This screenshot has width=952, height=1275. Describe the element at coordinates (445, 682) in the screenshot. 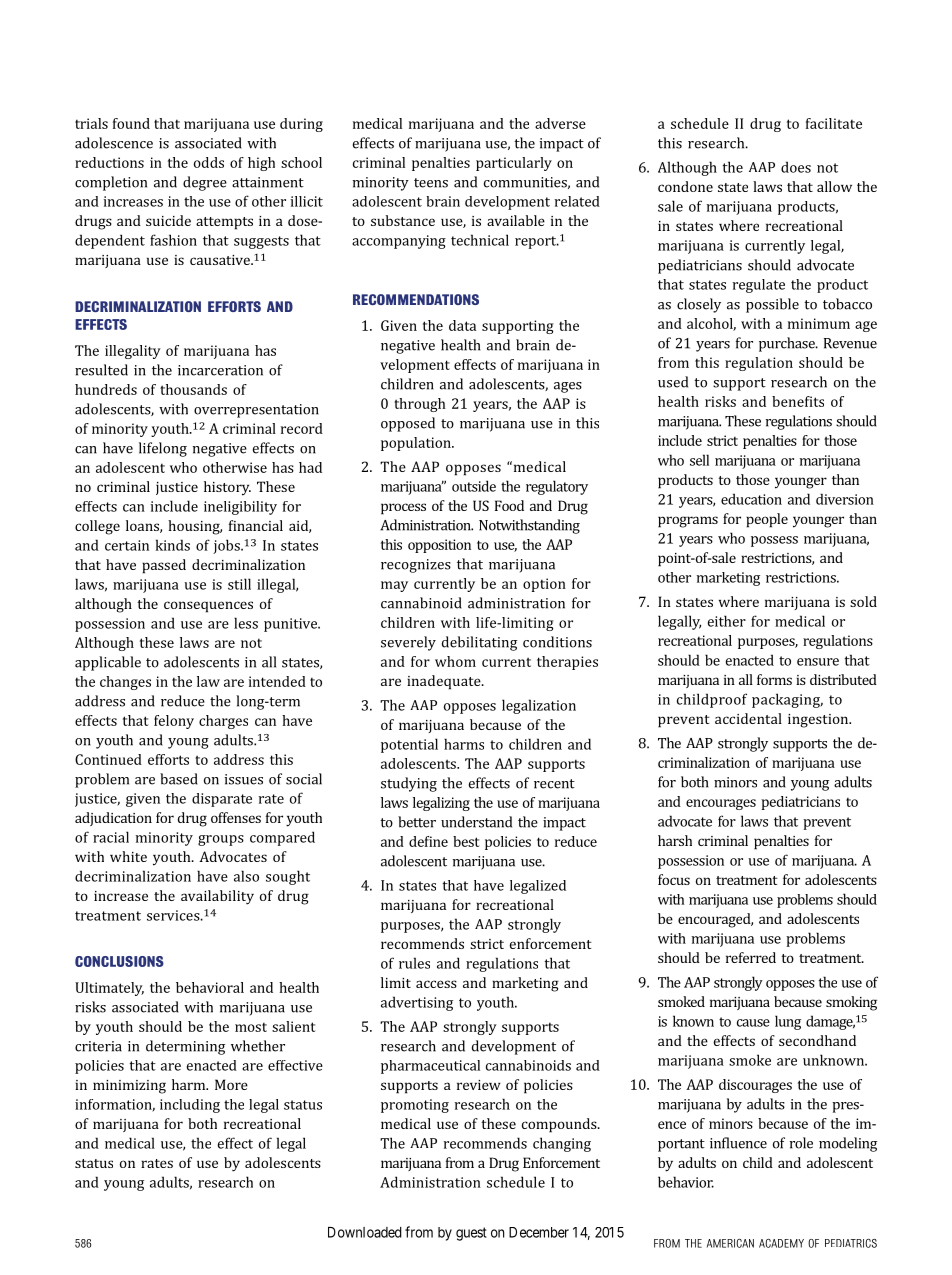

I see `inadequate` at that location.
